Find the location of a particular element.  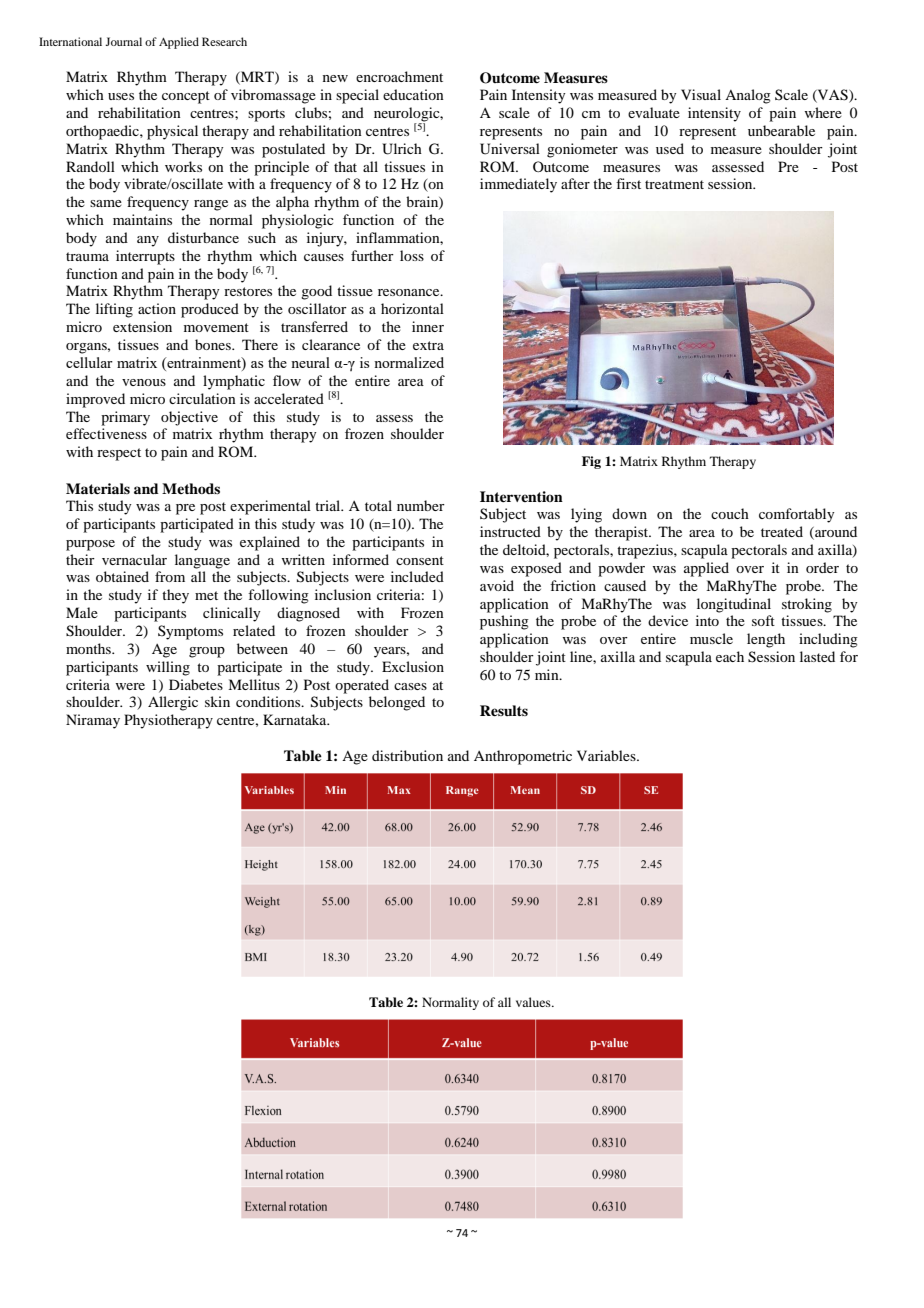

Analog is located at coordinates (748, 96).
